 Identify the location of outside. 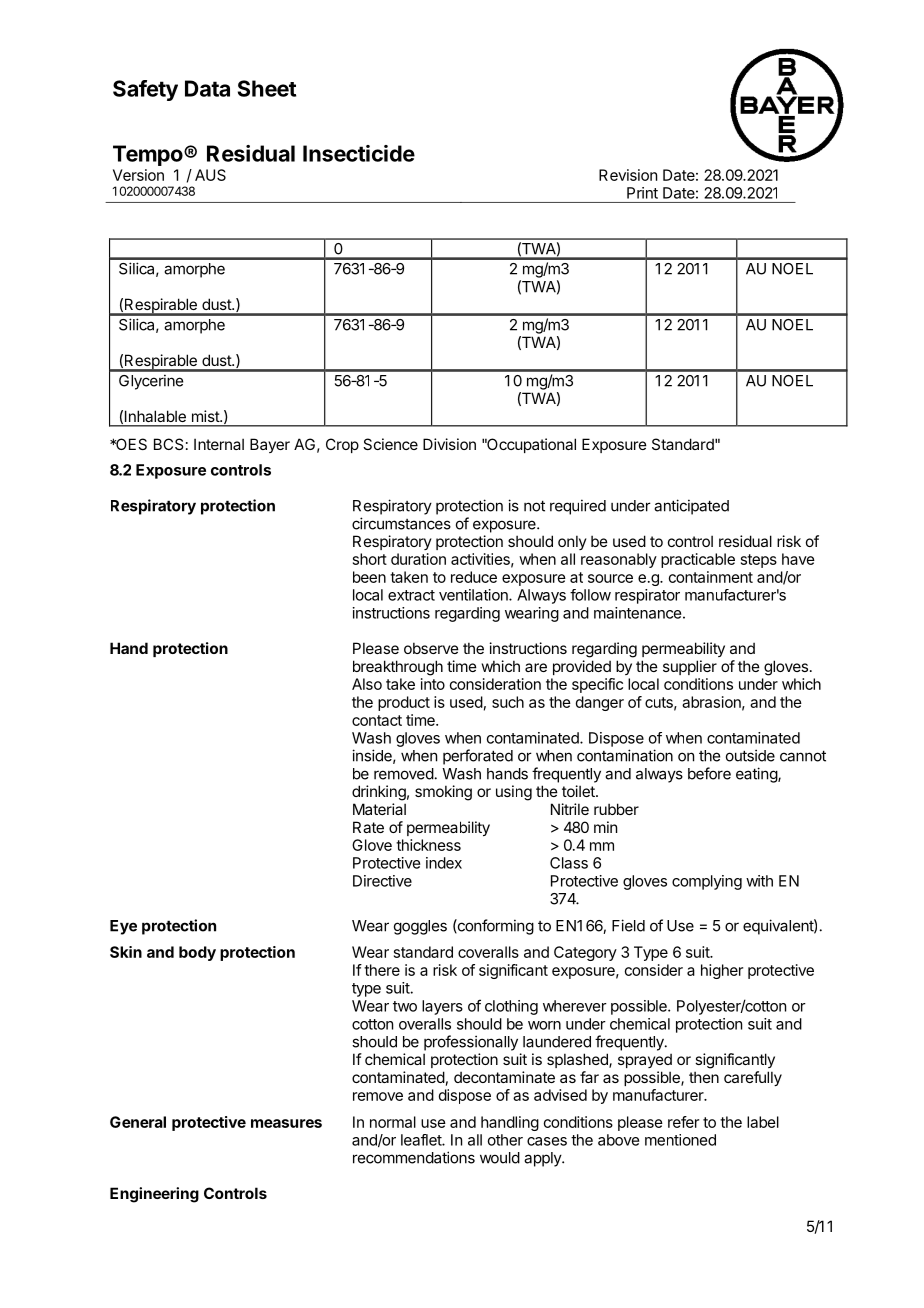
(750, 755).
